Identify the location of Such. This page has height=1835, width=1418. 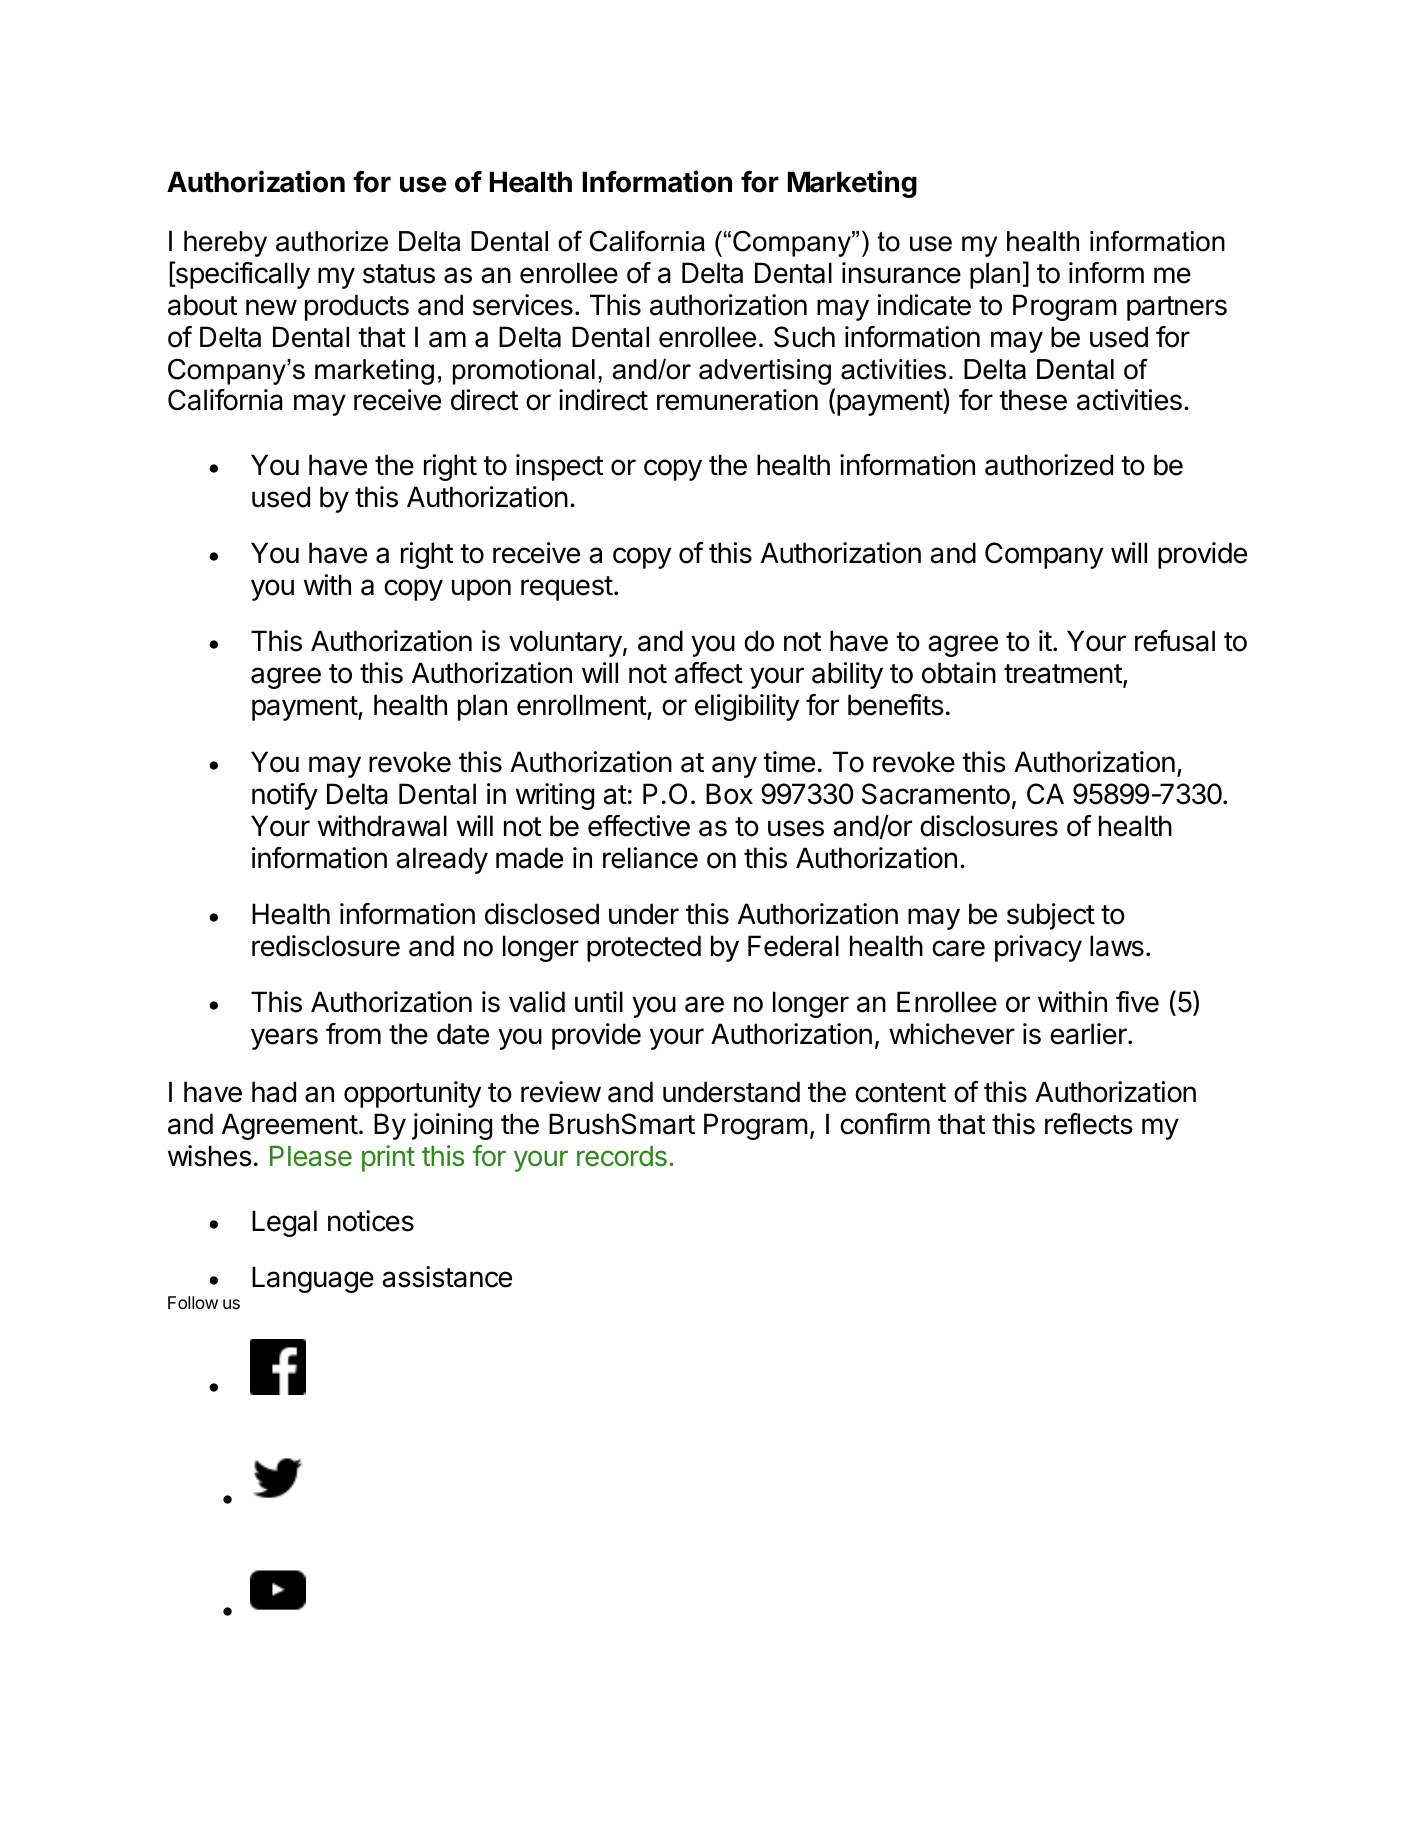
(804, 337).
